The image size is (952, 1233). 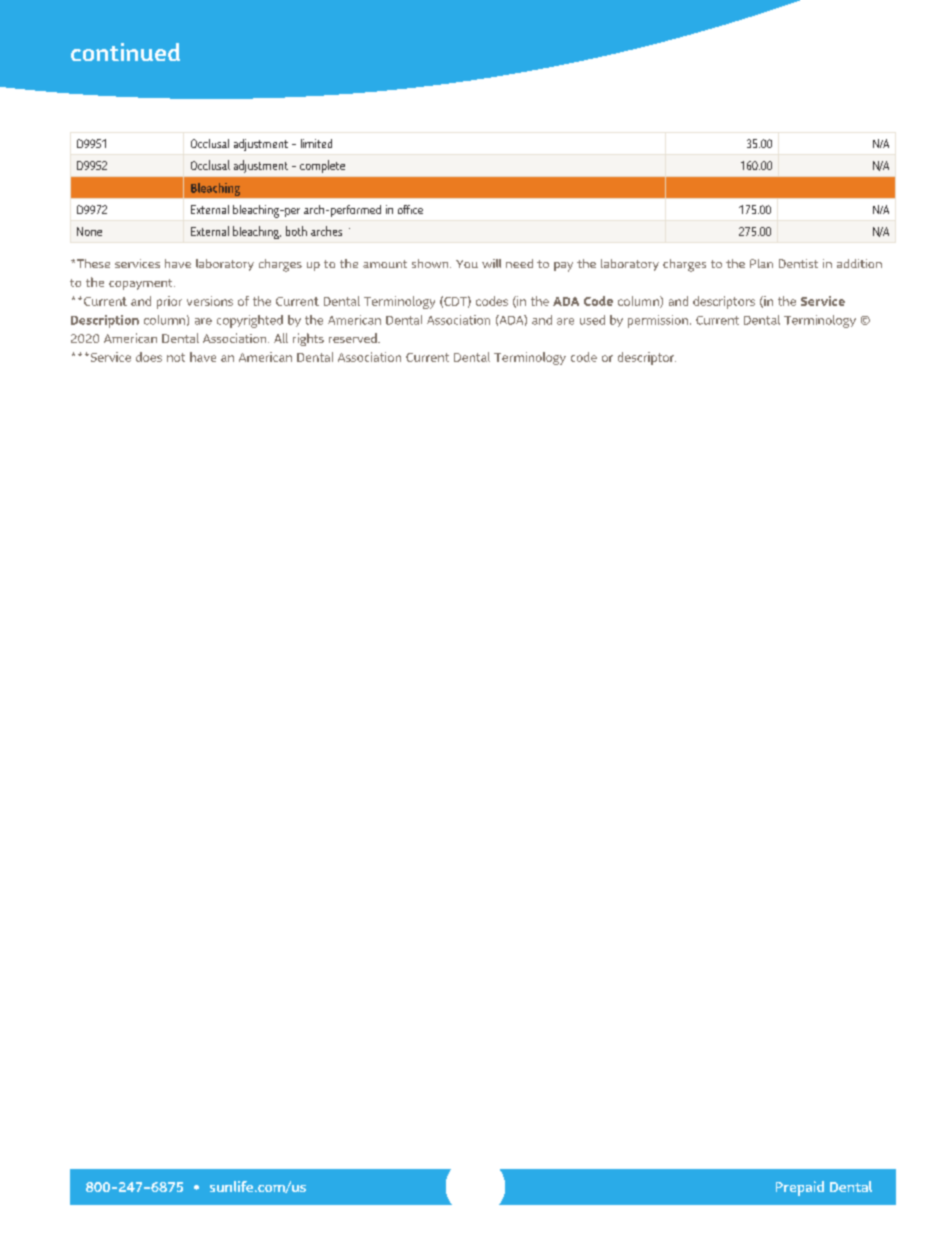 What do you see at coordinates (658, 321) in the screenshot?
I see `permission` at bounding box center [658, 321].
